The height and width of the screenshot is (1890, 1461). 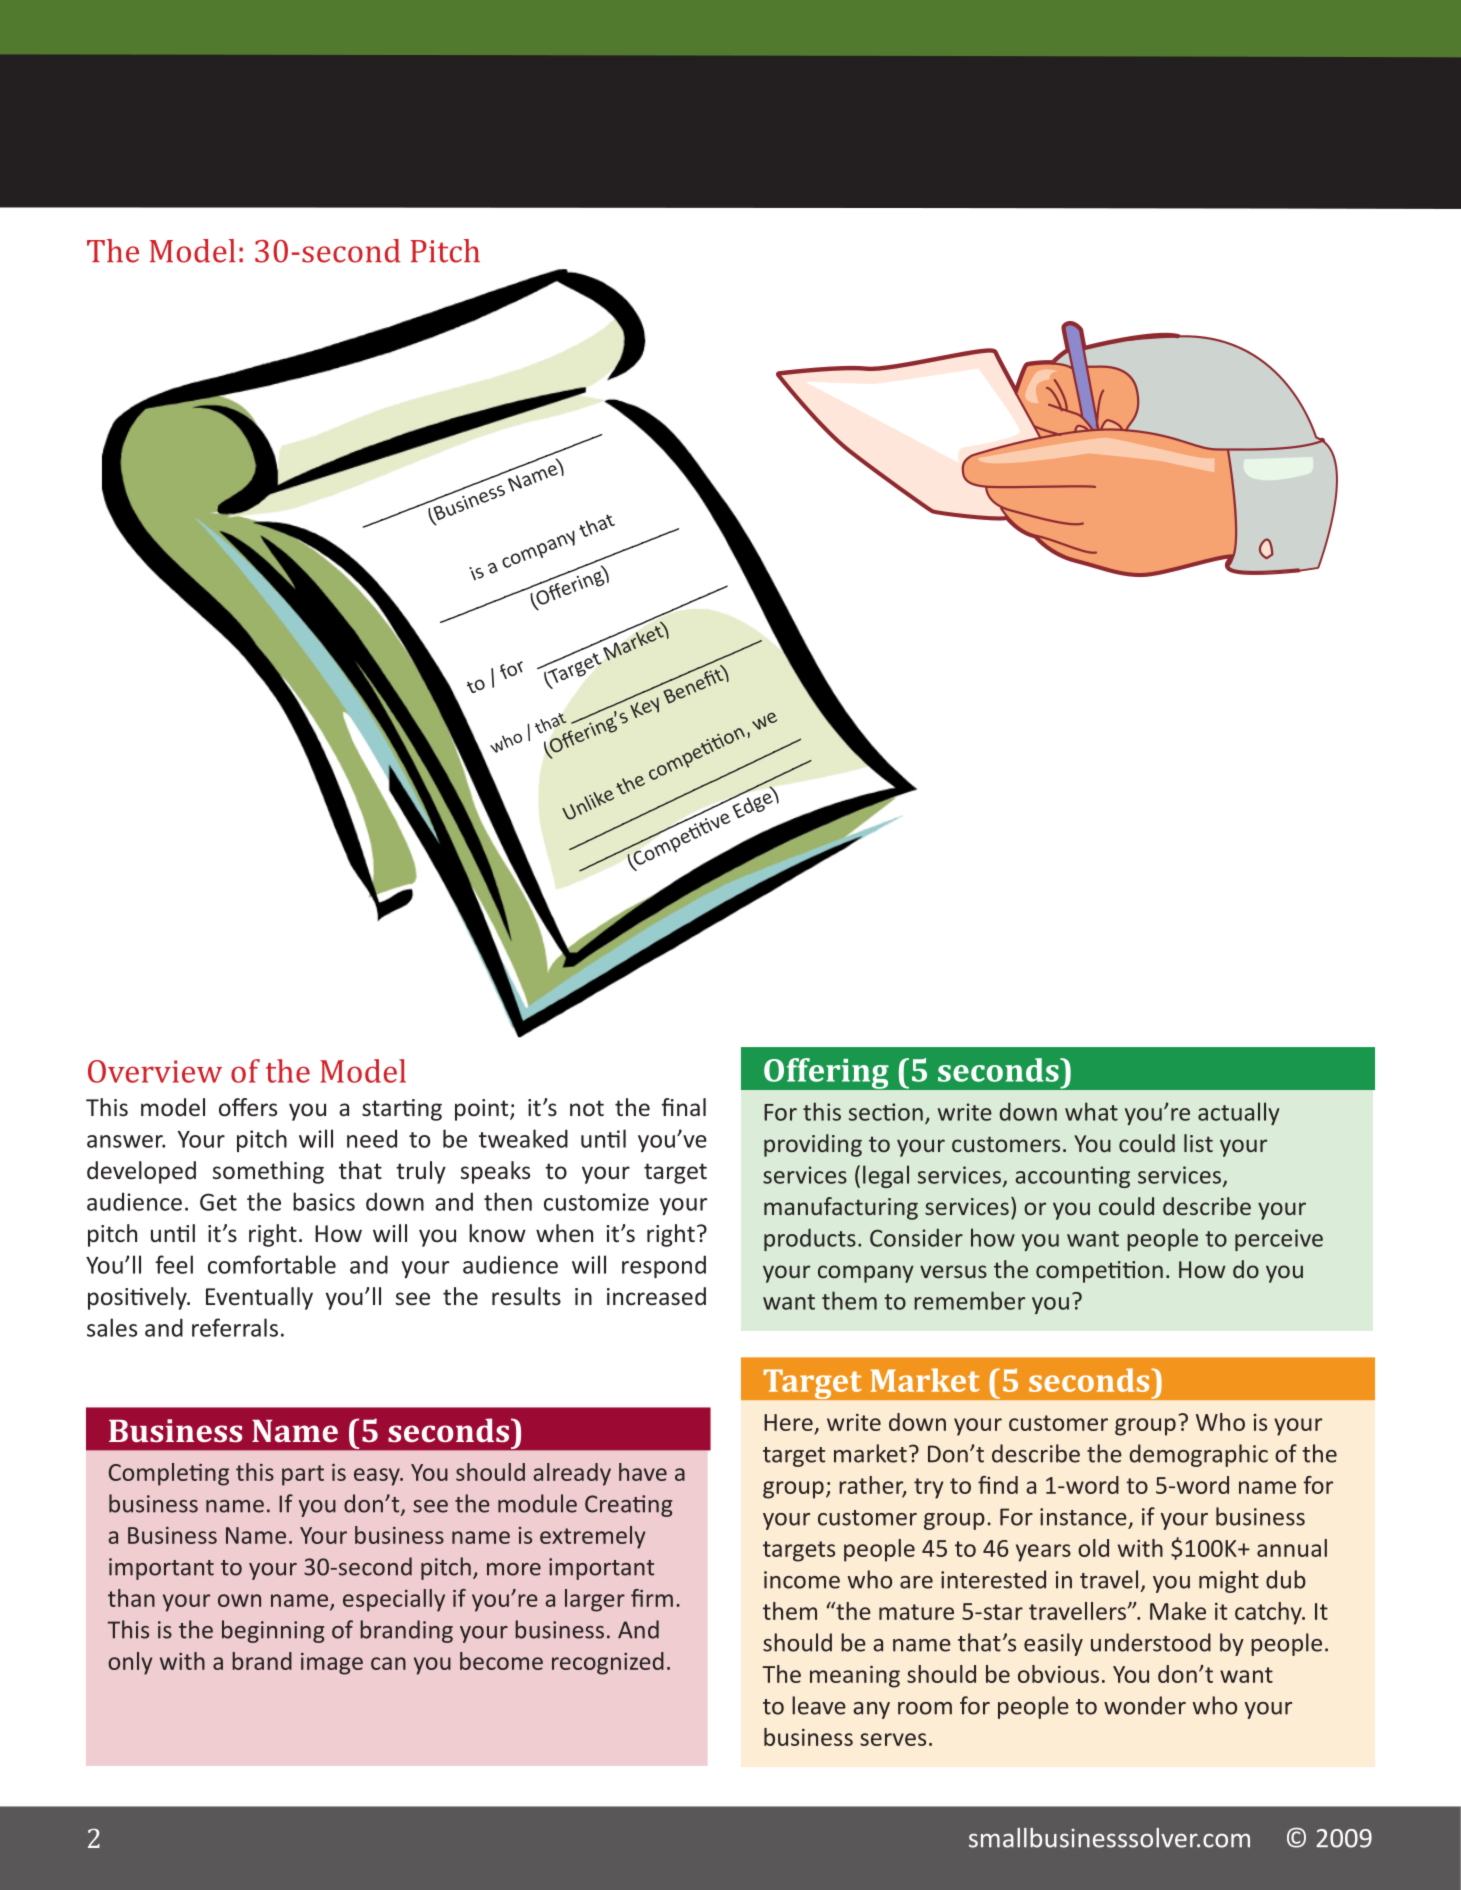 I want to click on final, so click(x=683, y=1107).
